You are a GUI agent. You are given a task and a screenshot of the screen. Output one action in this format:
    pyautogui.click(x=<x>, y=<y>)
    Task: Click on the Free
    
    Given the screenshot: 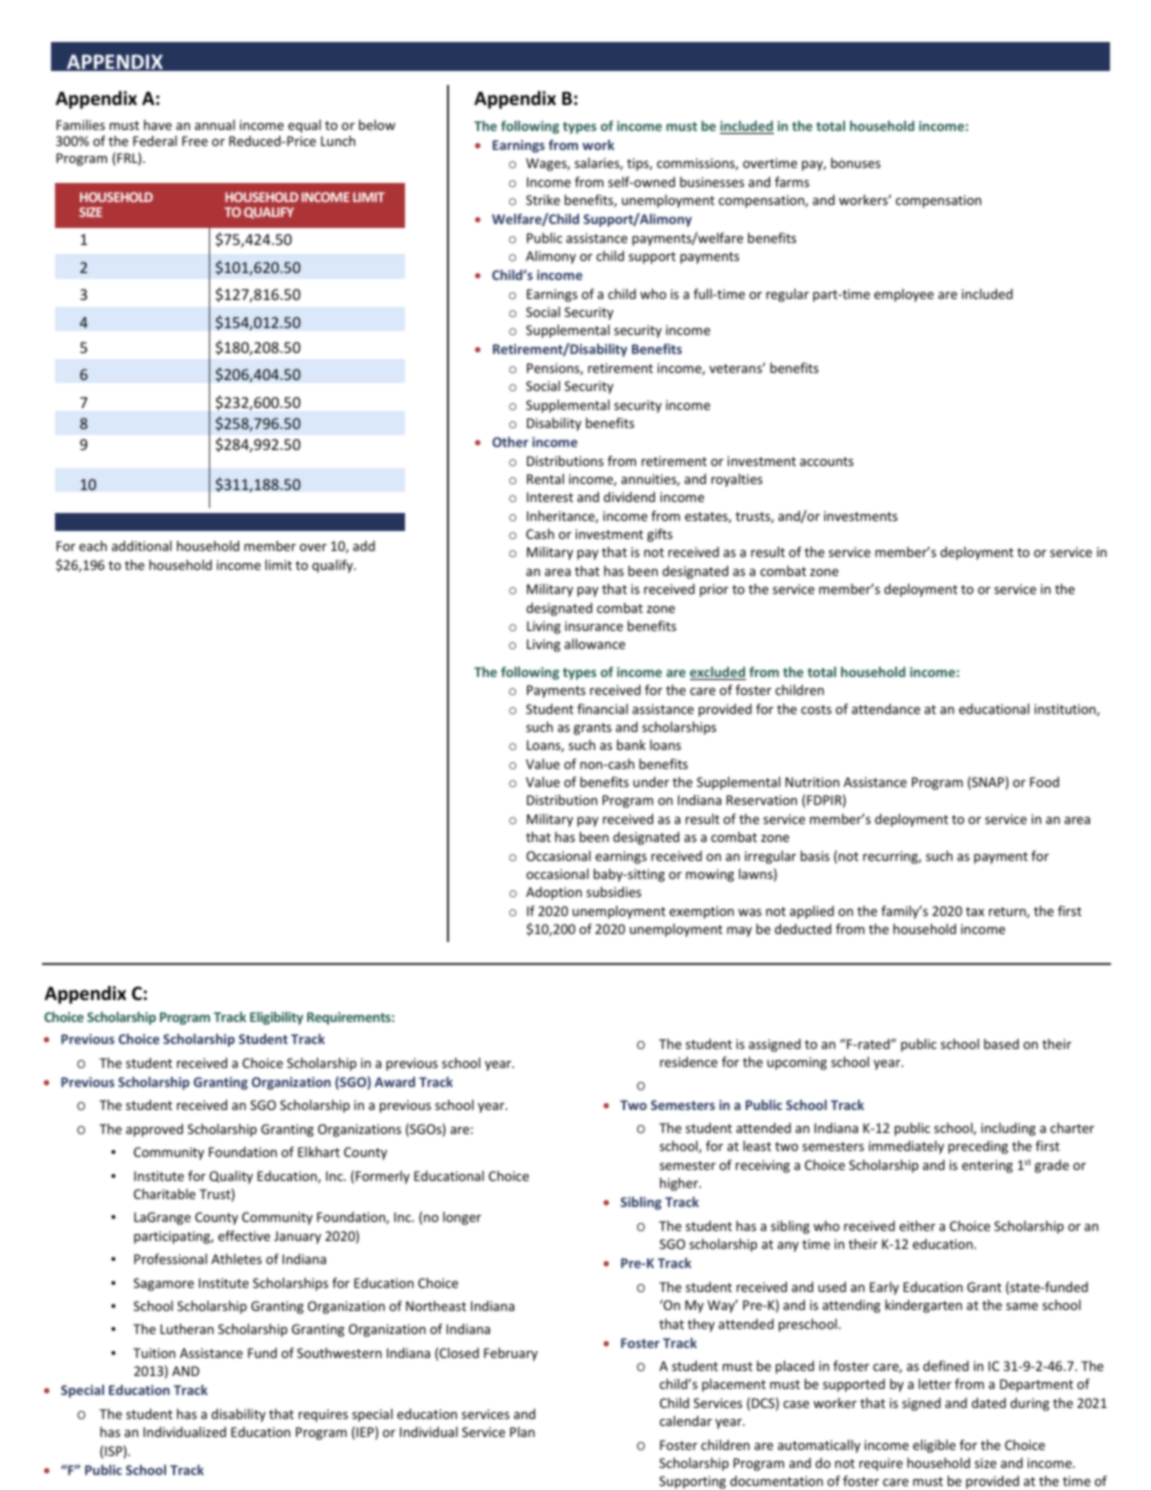 What is the action you would take?
    pyautogui.click(x=195, y=141)
